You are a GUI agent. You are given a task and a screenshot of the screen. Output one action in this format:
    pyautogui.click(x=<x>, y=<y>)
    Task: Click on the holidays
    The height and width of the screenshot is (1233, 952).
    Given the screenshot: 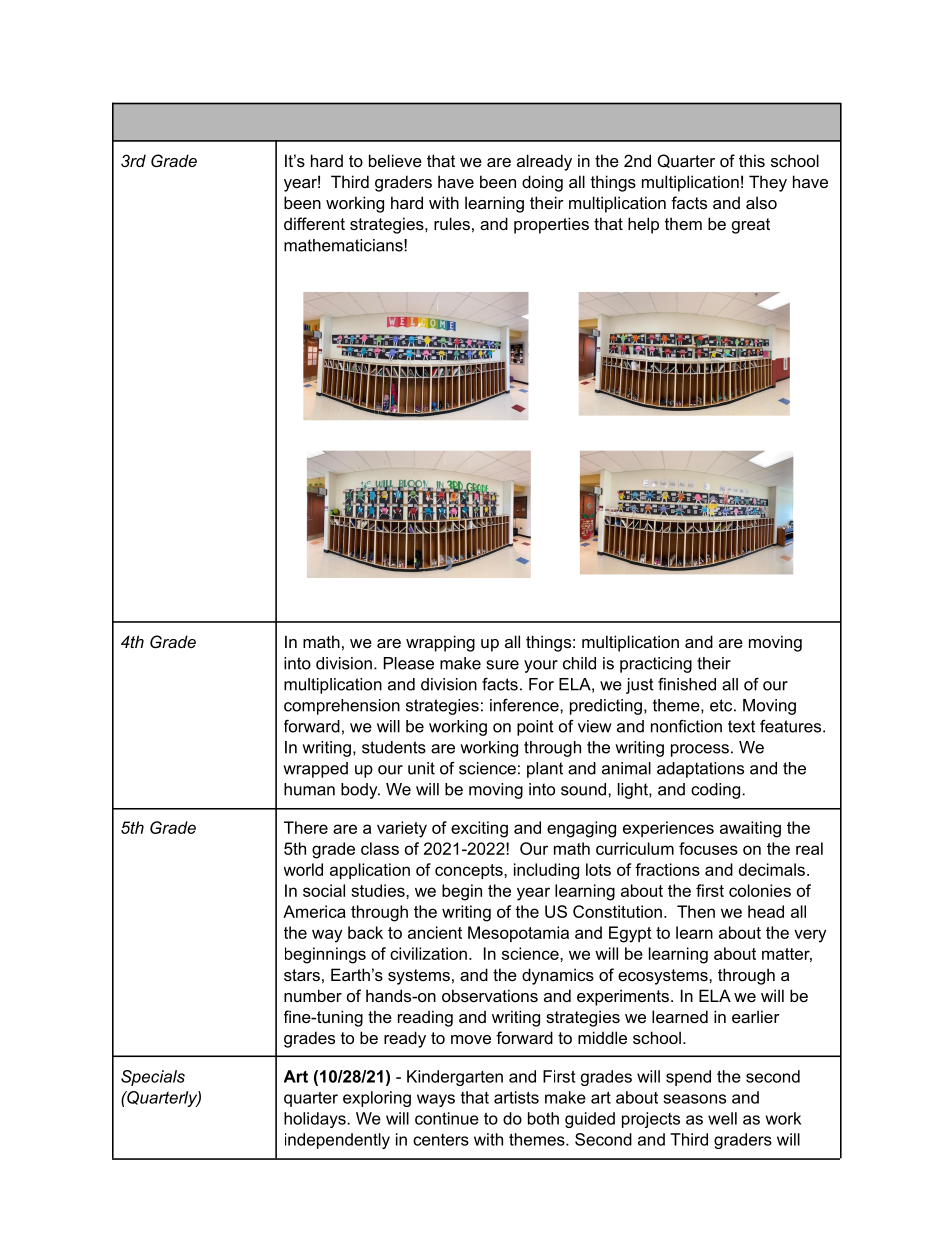 What is the action you would take?
    pyautogui.click(x=316, y=1120)
